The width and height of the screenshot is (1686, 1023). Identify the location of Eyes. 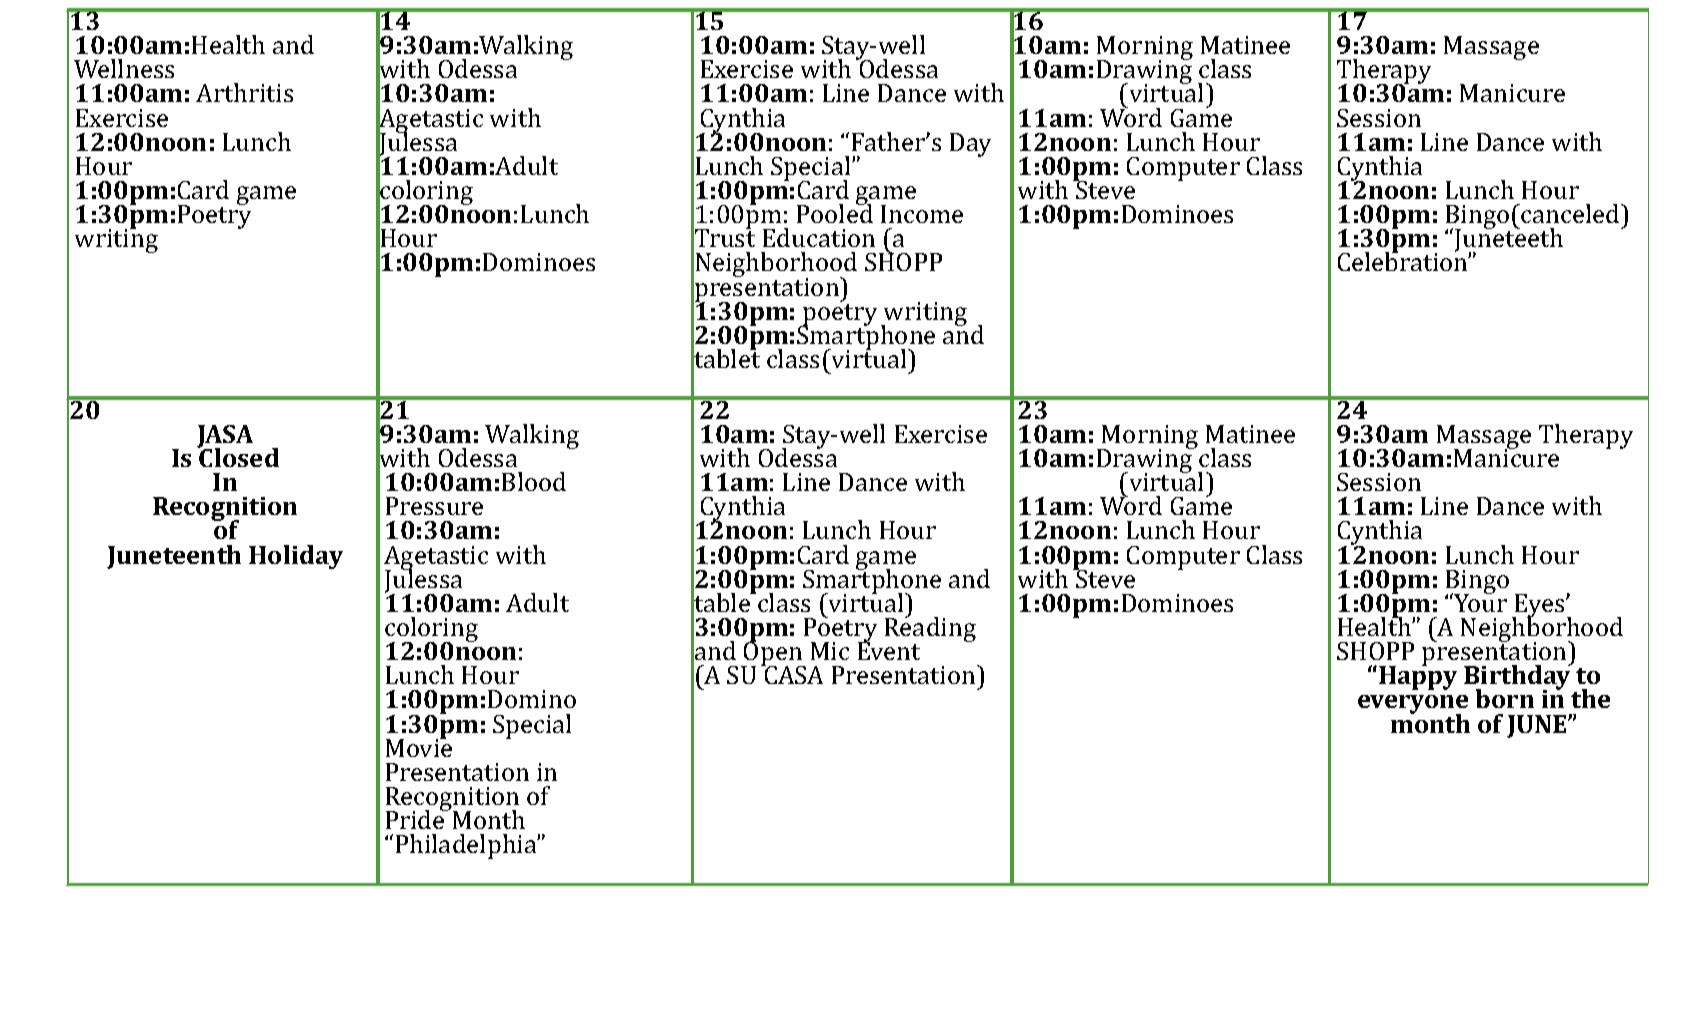
(1540, 607).
